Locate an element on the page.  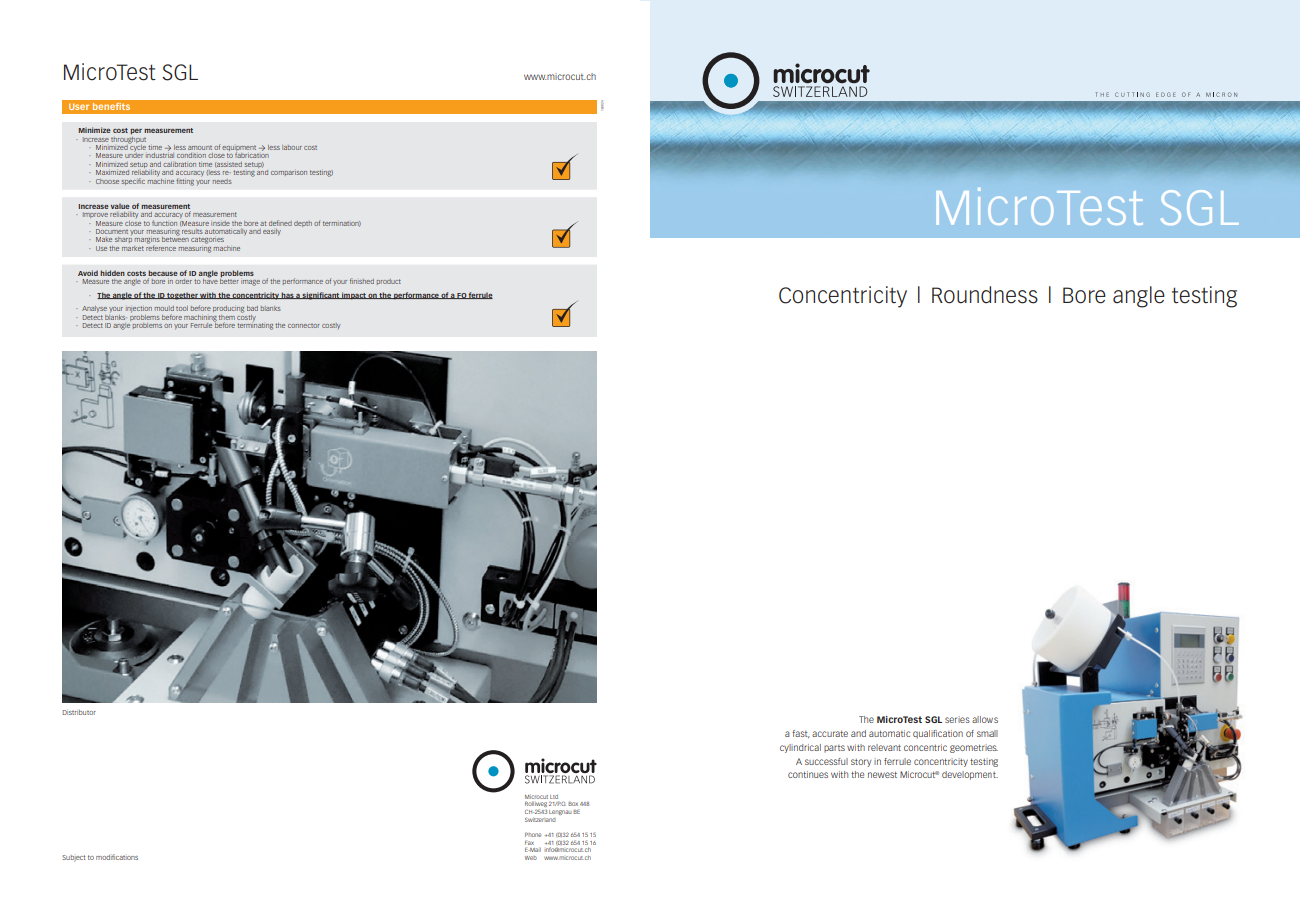
Roundness is located at coordinates (985, 295).
